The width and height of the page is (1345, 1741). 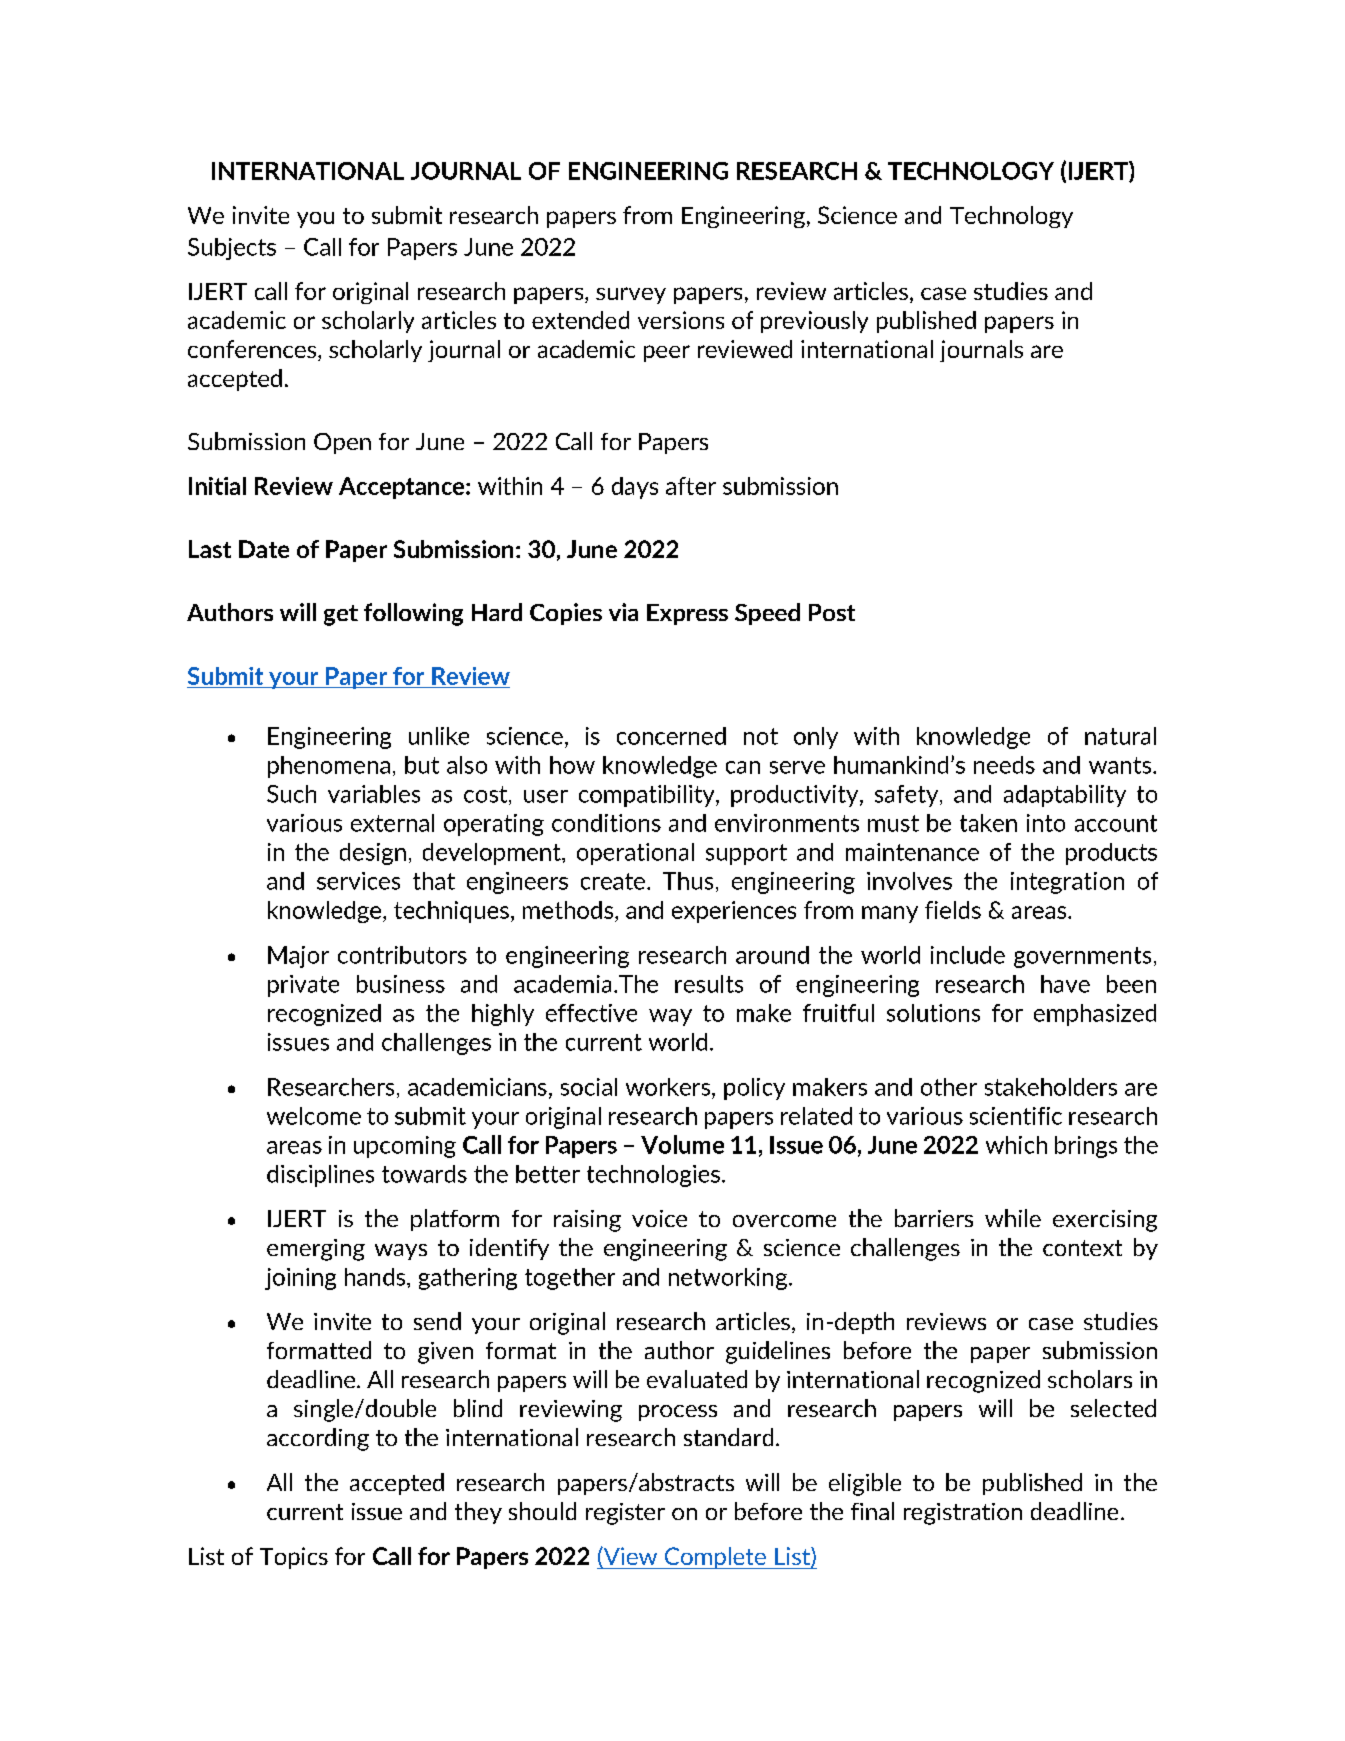 I want to click on Topics, so click(x=294, y=1558).
